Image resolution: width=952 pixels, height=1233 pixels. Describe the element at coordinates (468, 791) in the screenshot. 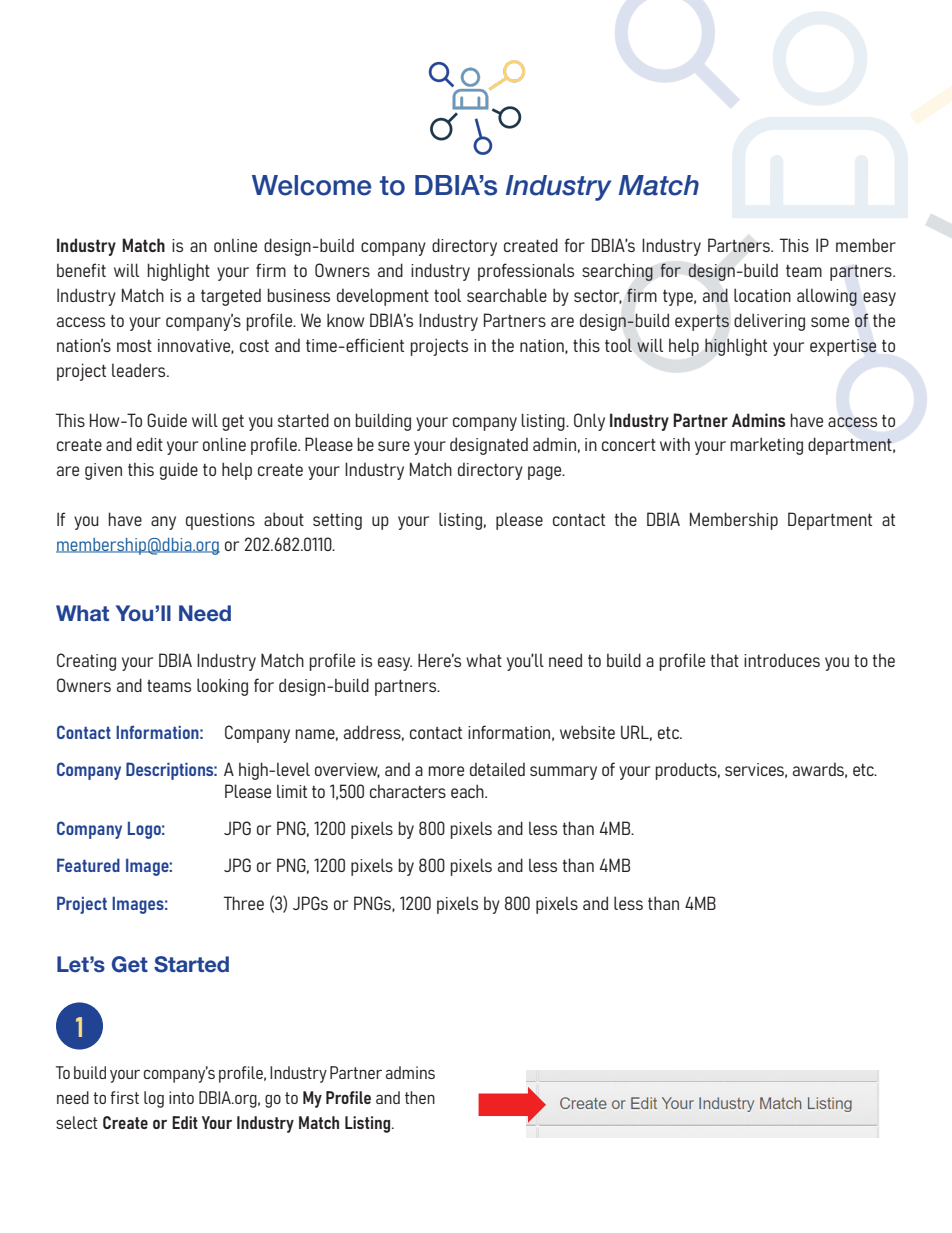

I see `each` at that location.
